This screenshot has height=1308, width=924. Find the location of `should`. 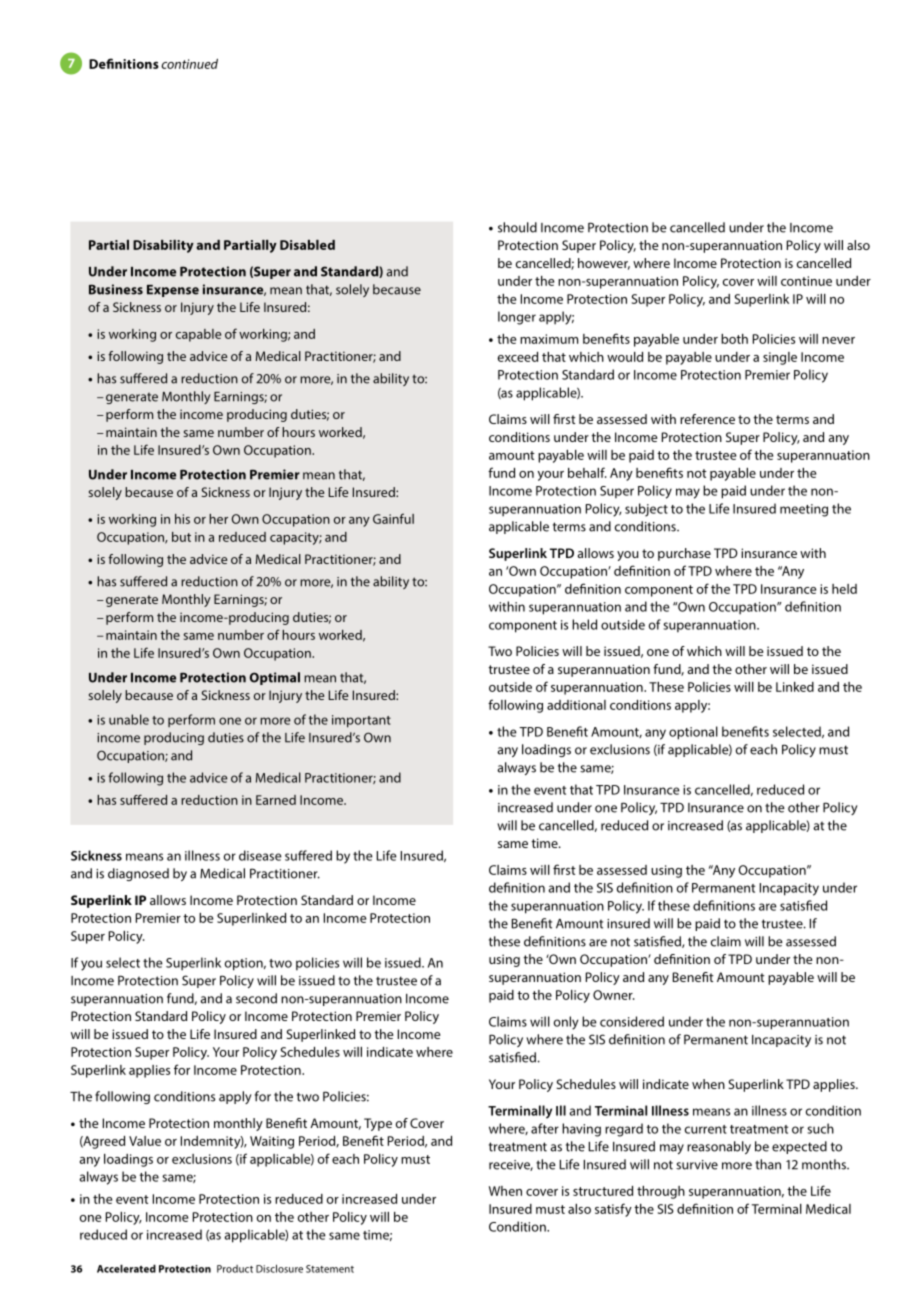

should is located at coordinates (517, 227).
